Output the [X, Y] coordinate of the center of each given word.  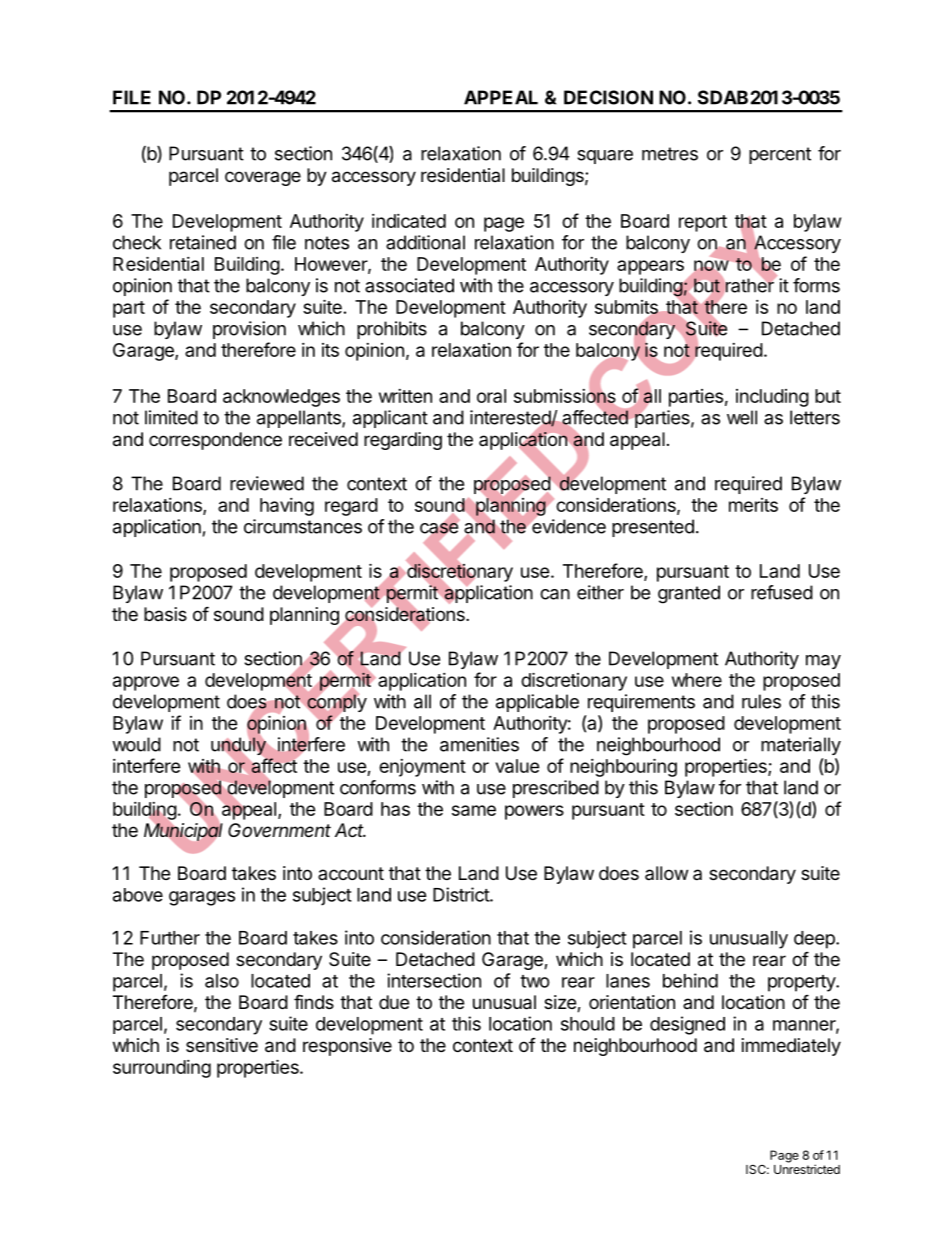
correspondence [215, 441]
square [605, 157]
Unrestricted [807, 1169]
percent [780, 155]
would [136, 744]
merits [753, 505]
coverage [263, 178]
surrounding [162, 1069]
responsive [347, 1047]
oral [491, 396]
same [474, 810]
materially [801, 746]
